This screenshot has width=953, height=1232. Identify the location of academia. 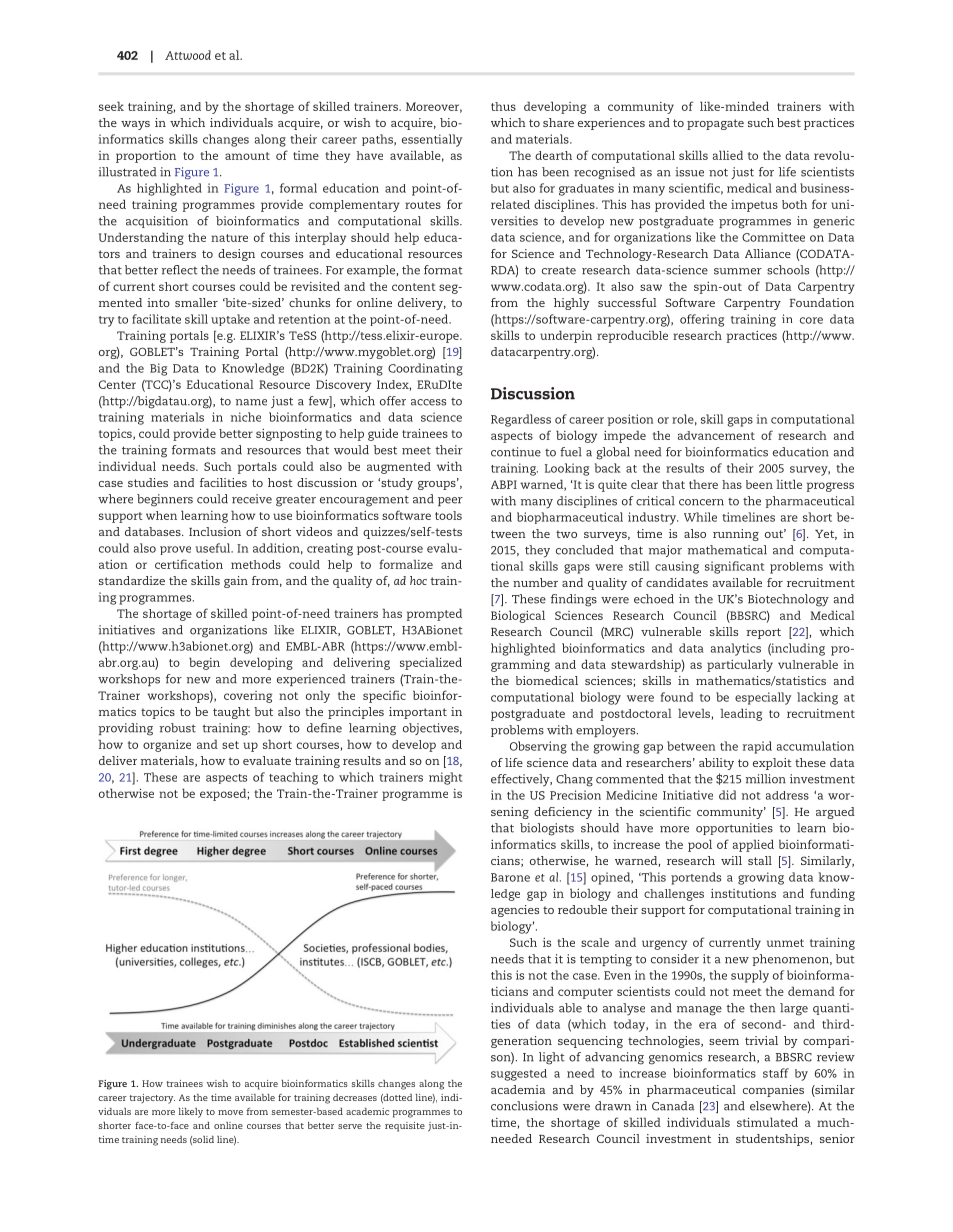
(518, 1089).
